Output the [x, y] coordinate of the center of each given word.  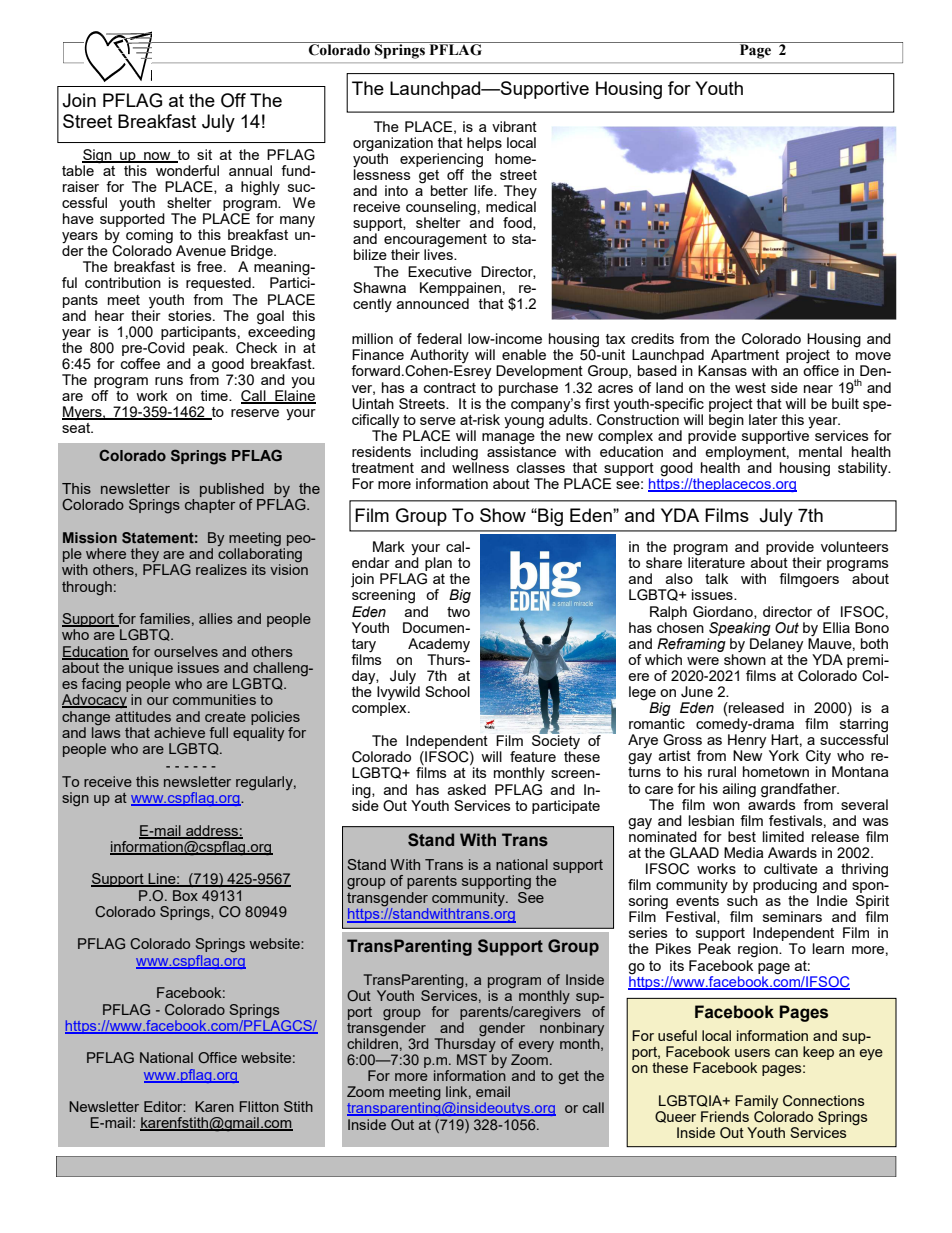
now [157, 157]
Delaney [776, 645]
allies [216, 618]
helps [484, 144]
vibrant [514, 126]
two [458, 612]
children [372, 1043]
